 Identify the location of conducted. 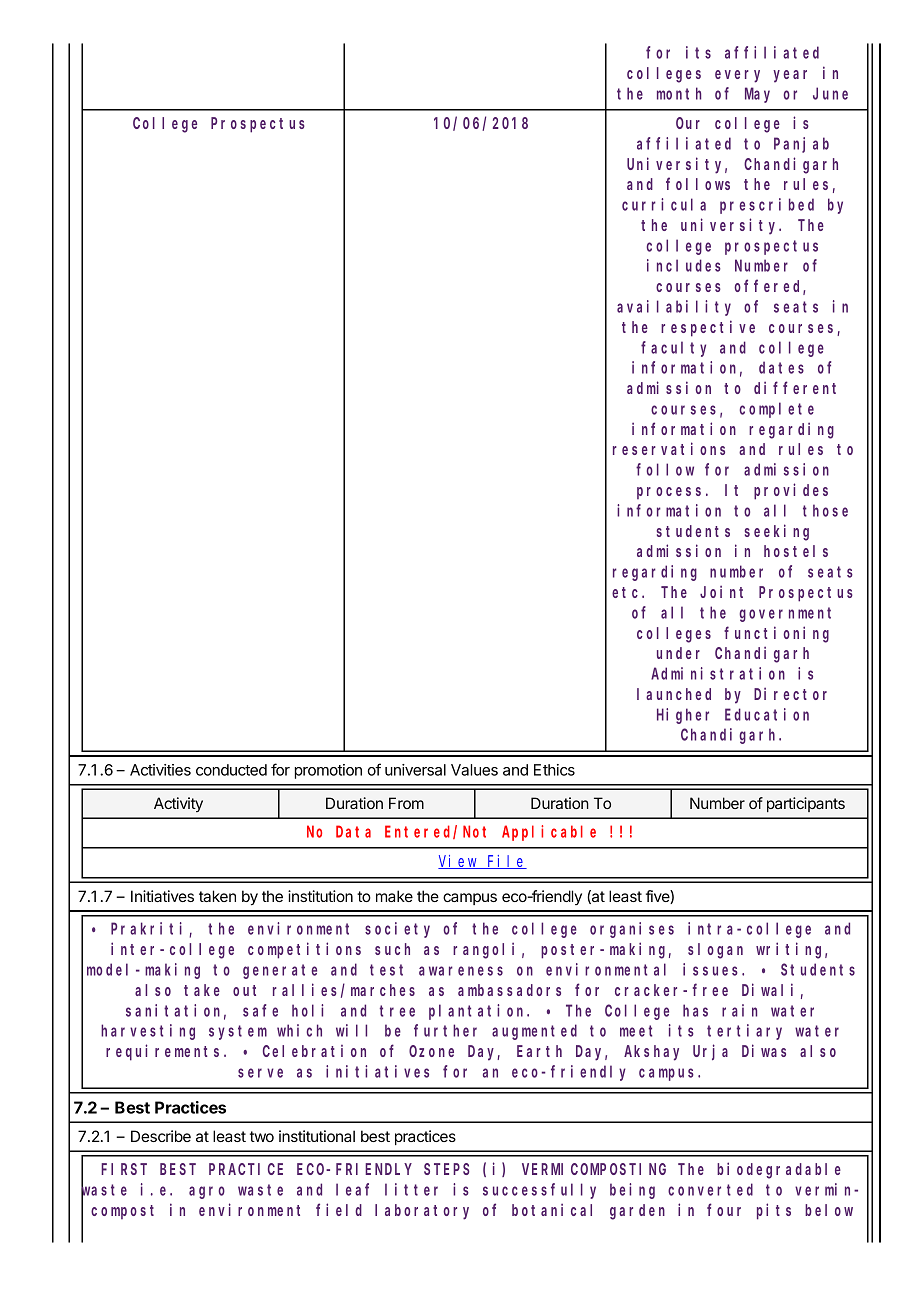
(231, 770).
